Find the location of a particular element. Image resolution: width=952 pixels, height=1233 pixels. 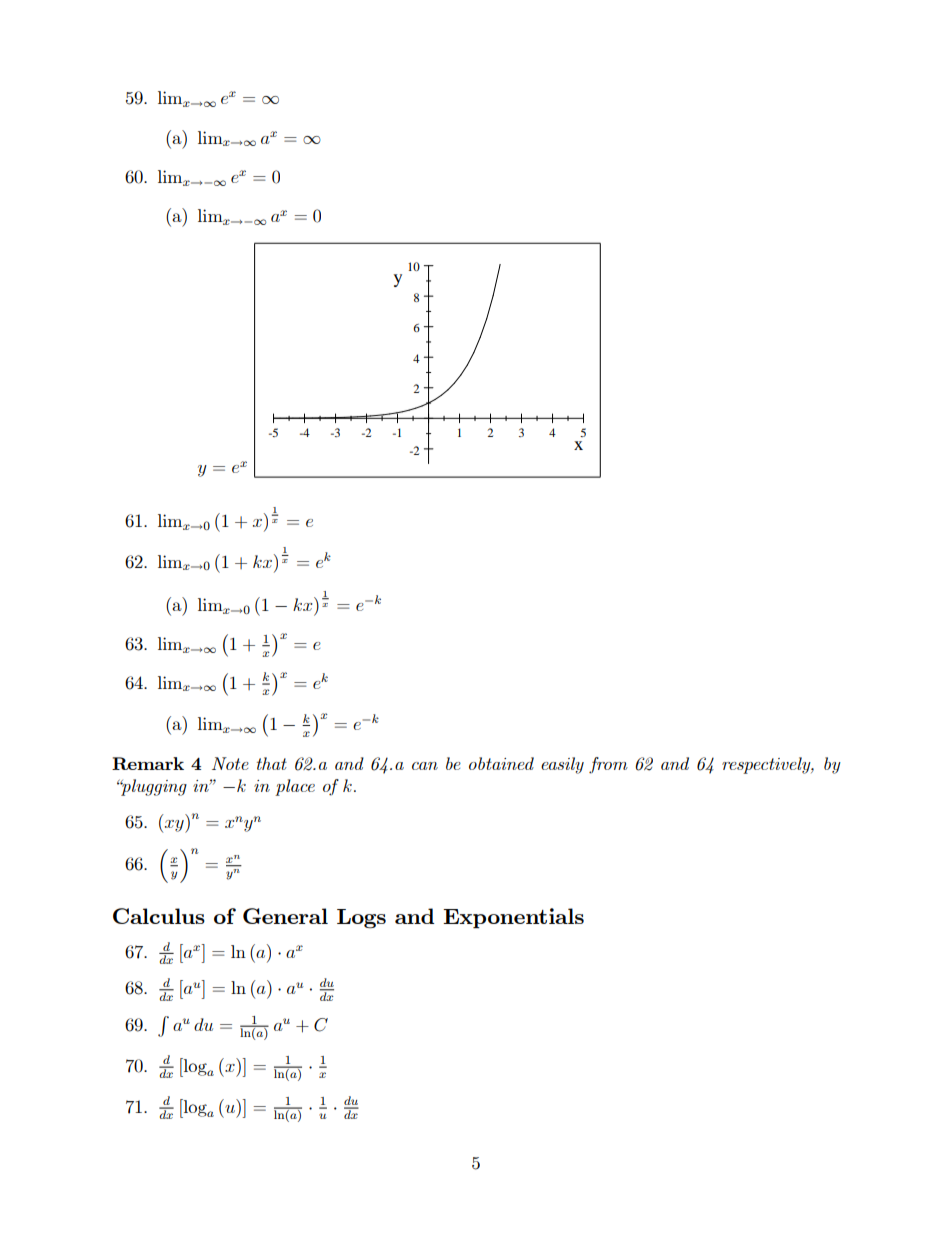

Note is located at coordinates (230, 763).
